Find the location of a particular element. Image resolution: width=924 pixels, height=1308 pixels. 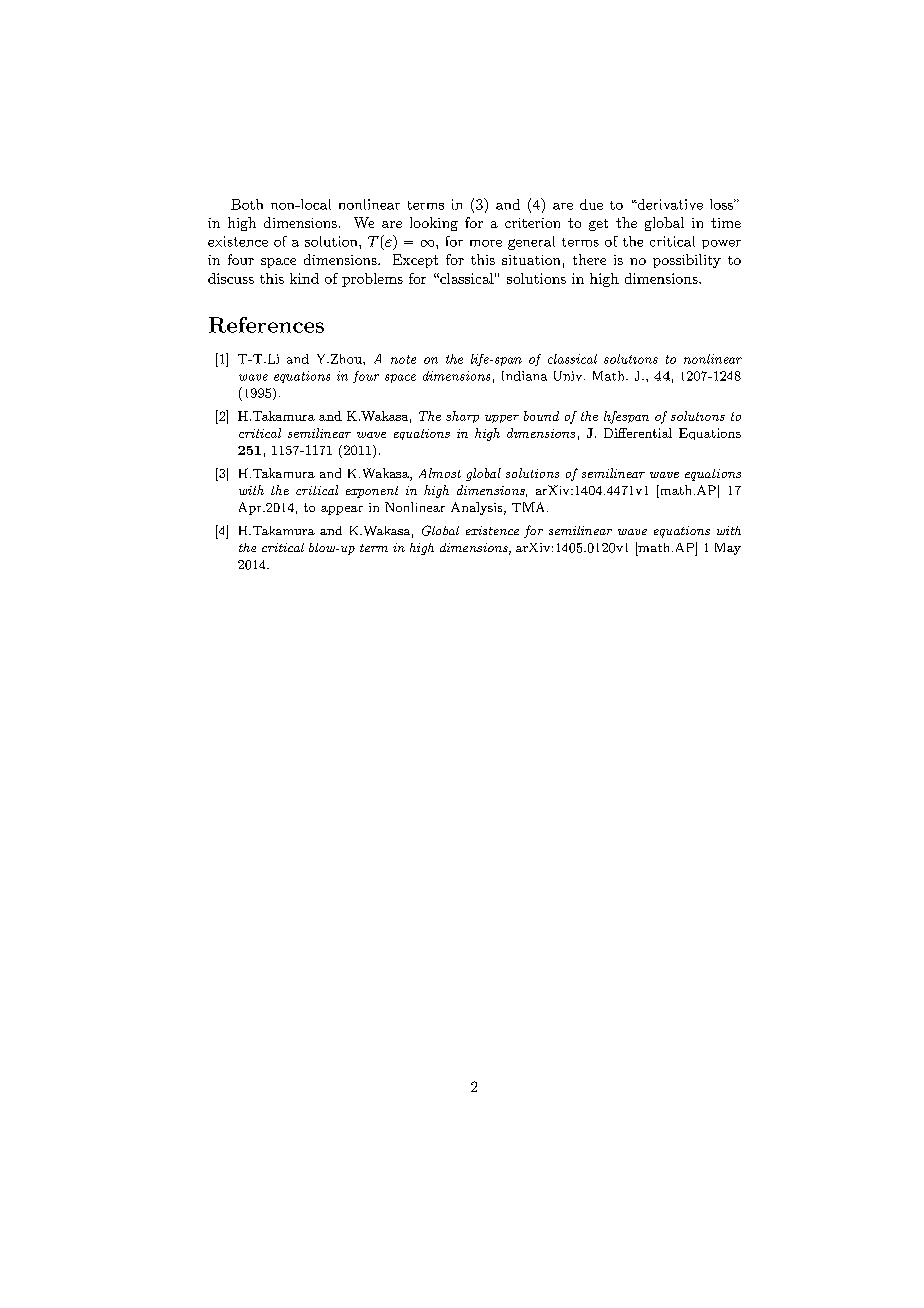

Almost is located at coordinates (440, 473).
